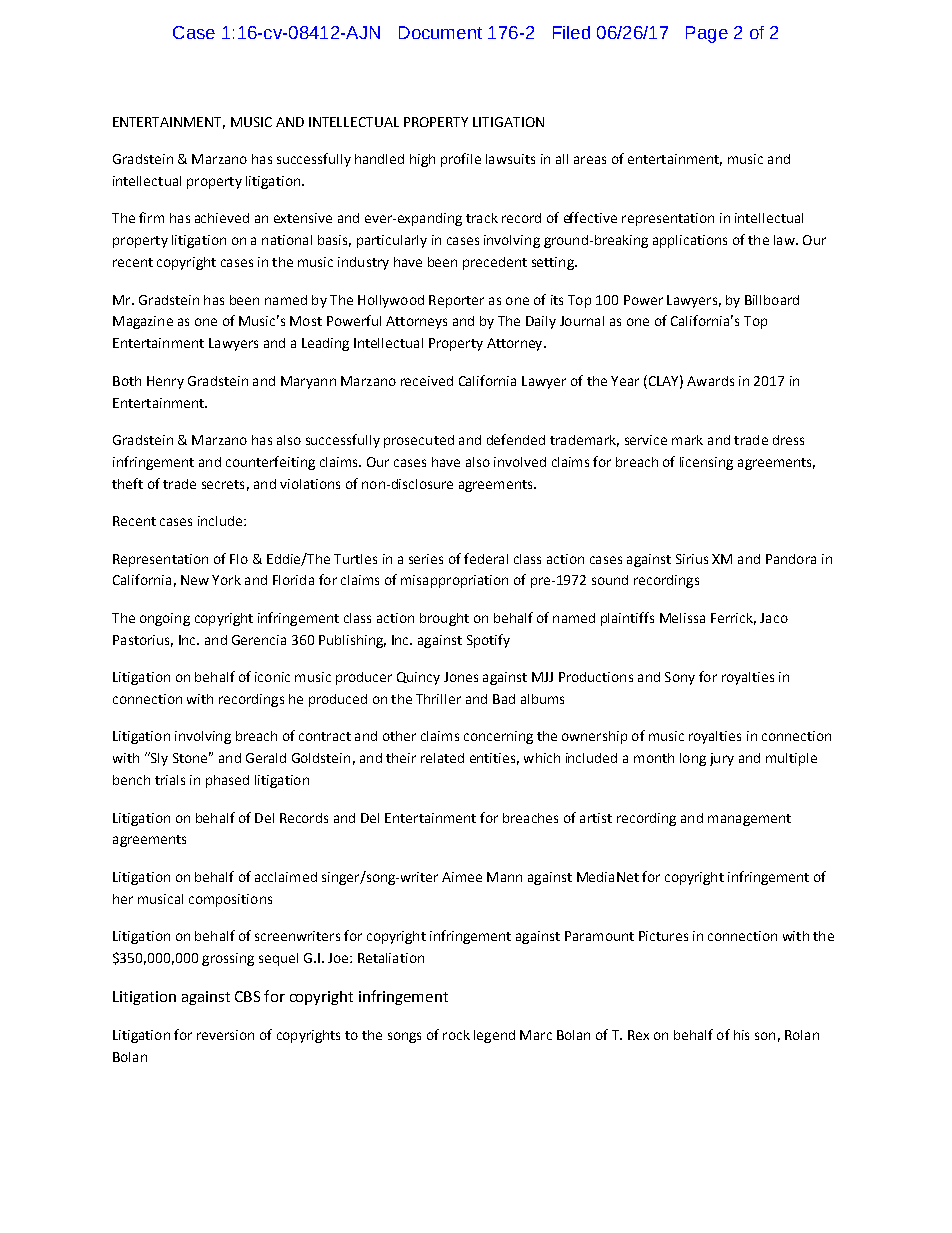 Image resolution: width=952 pixels, height=1233 pixels. What do you see at coordinates (247, 996) in the image?
I see `CBS` at bounding box center [247, 996].
